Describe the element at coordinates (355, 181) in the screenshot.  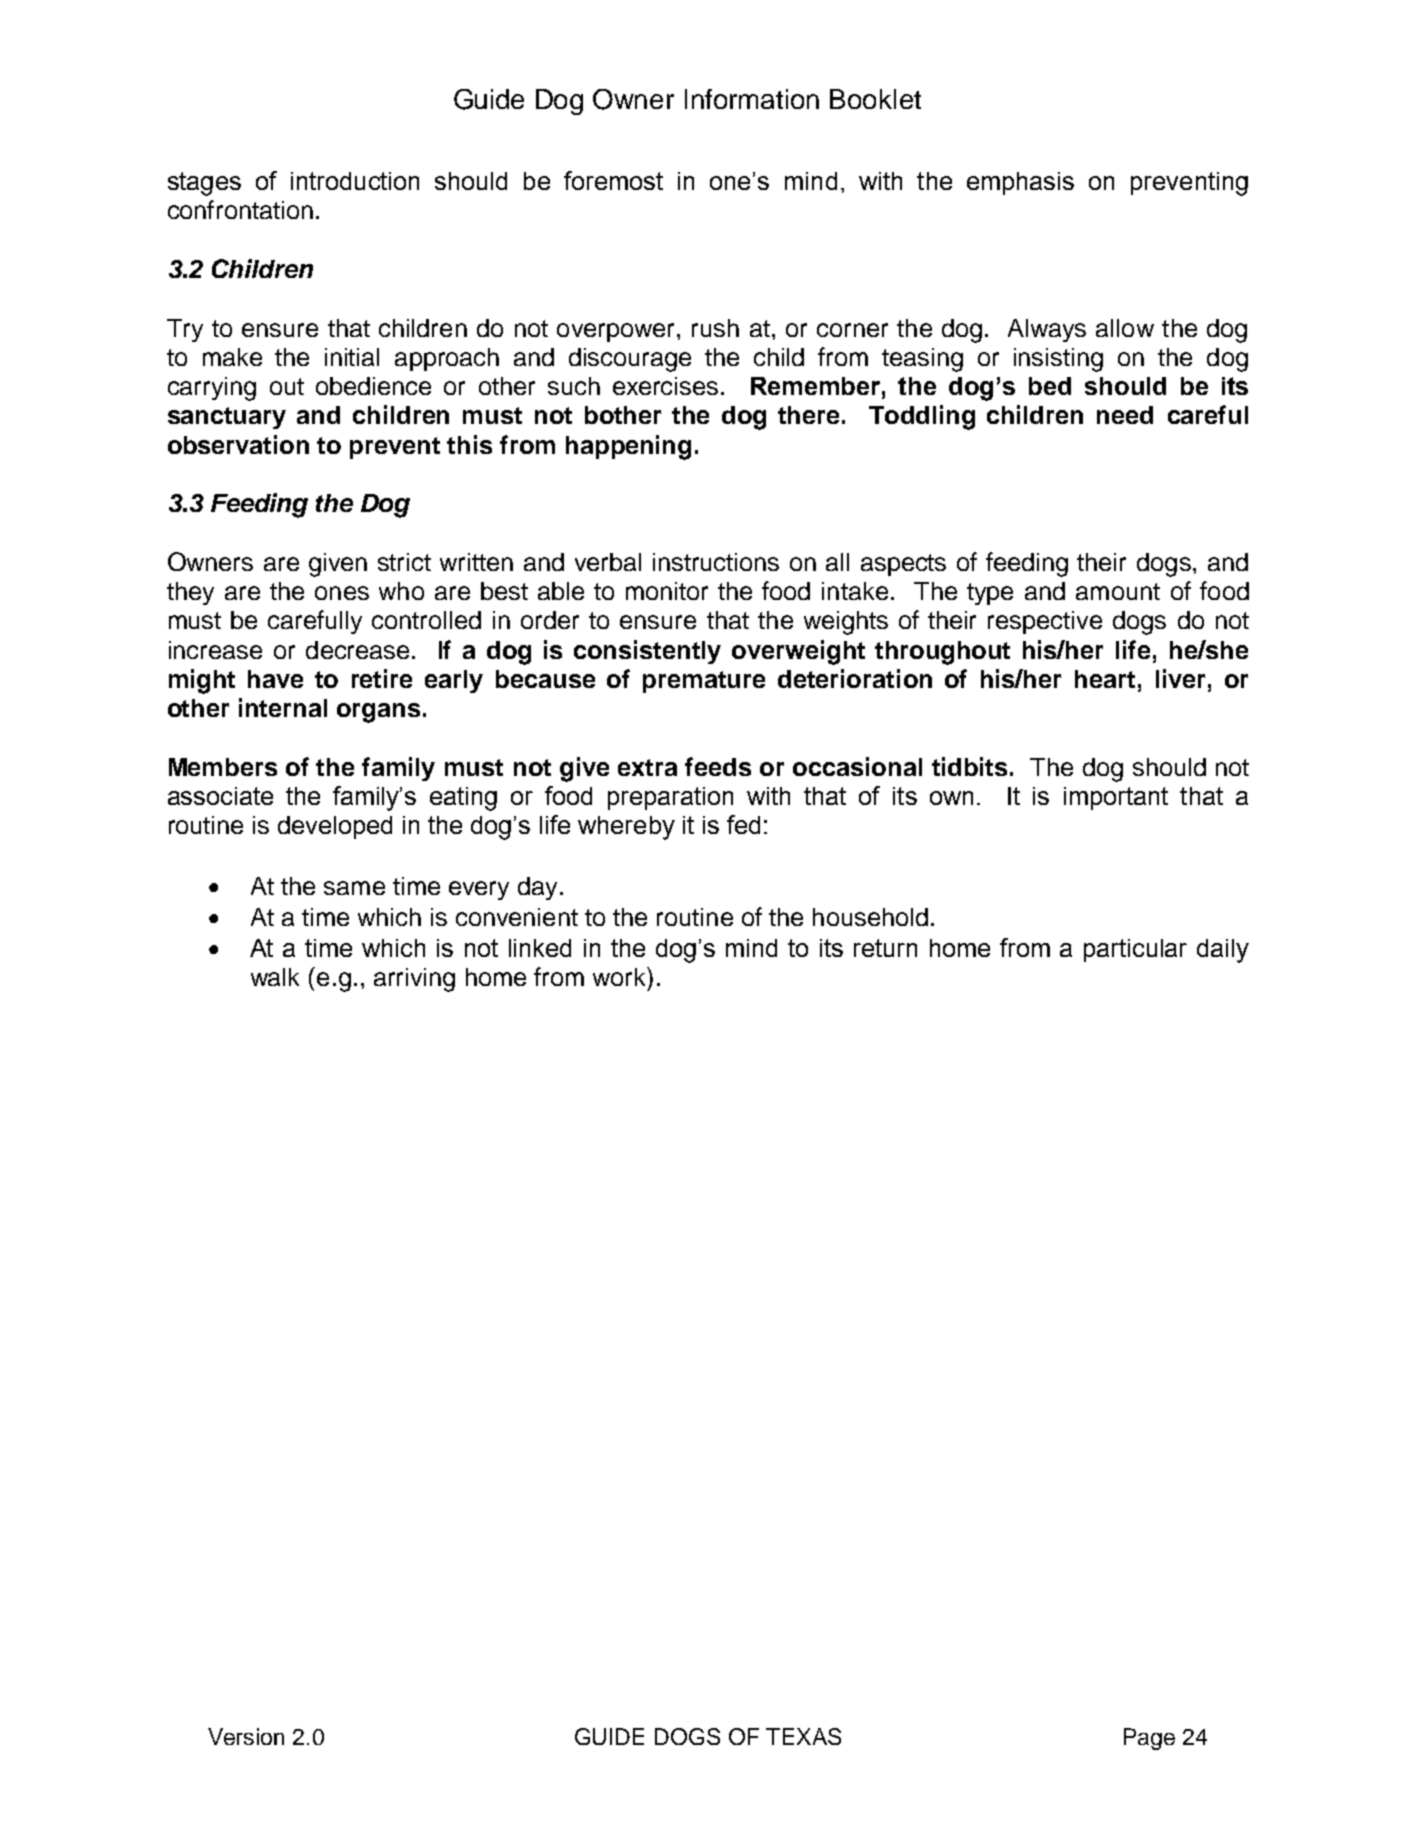
I see `introduction` at that location.
